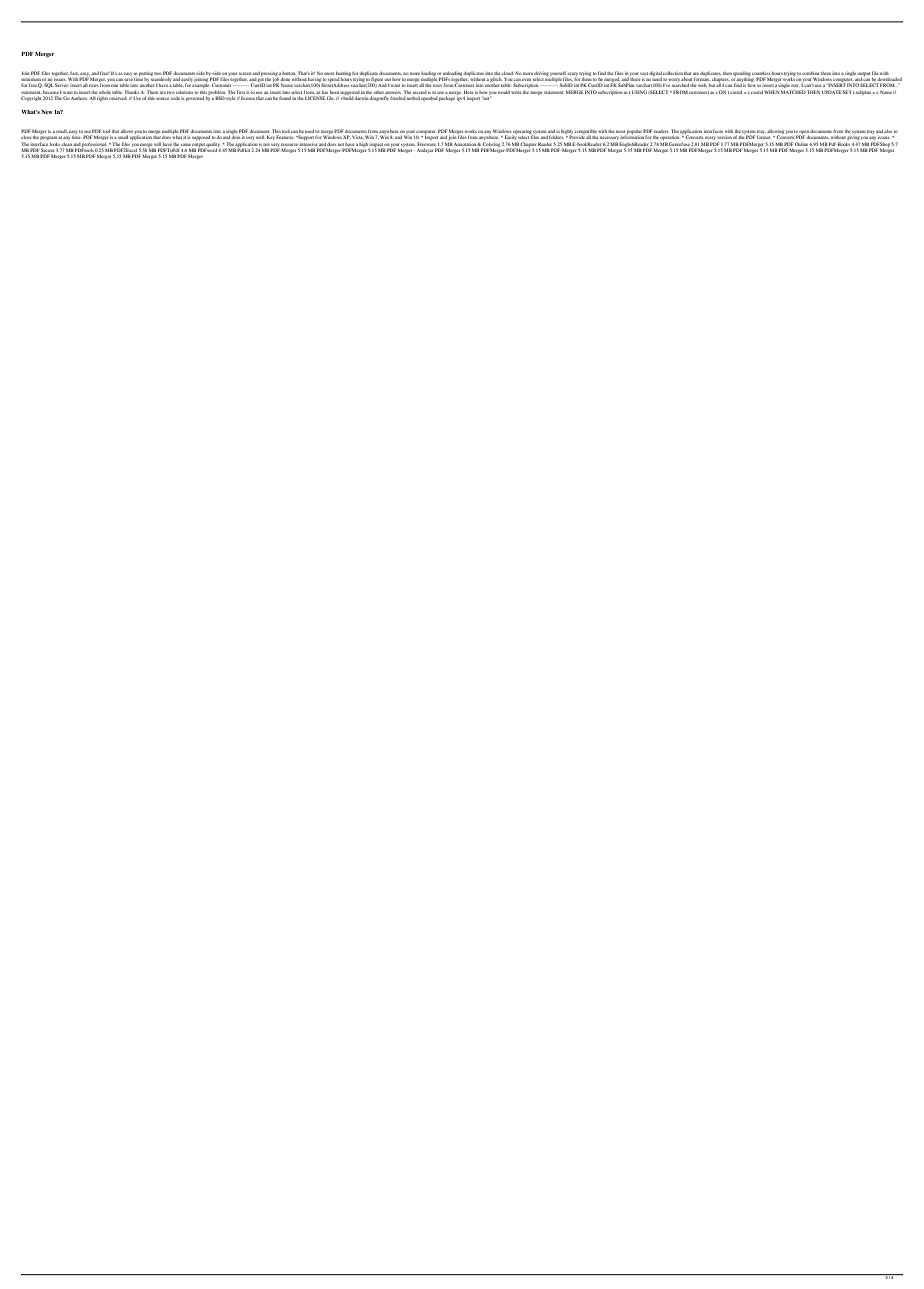 The height and width of the screenshot is (1289, 924). I want to click on also, so click(888, 131).
